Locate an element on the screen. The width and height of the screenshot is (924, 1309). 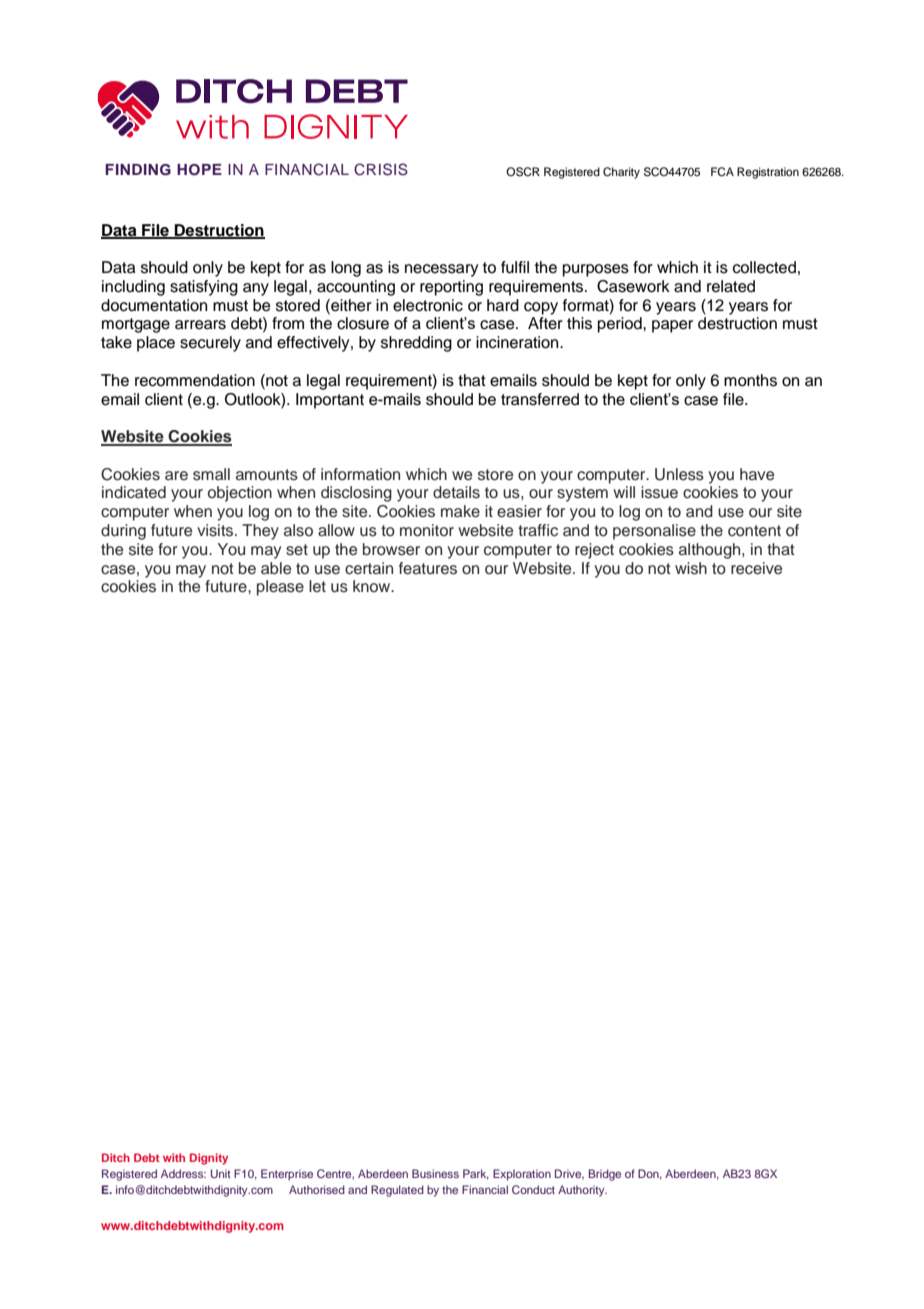
wish is located at coordinates (691, 568).
